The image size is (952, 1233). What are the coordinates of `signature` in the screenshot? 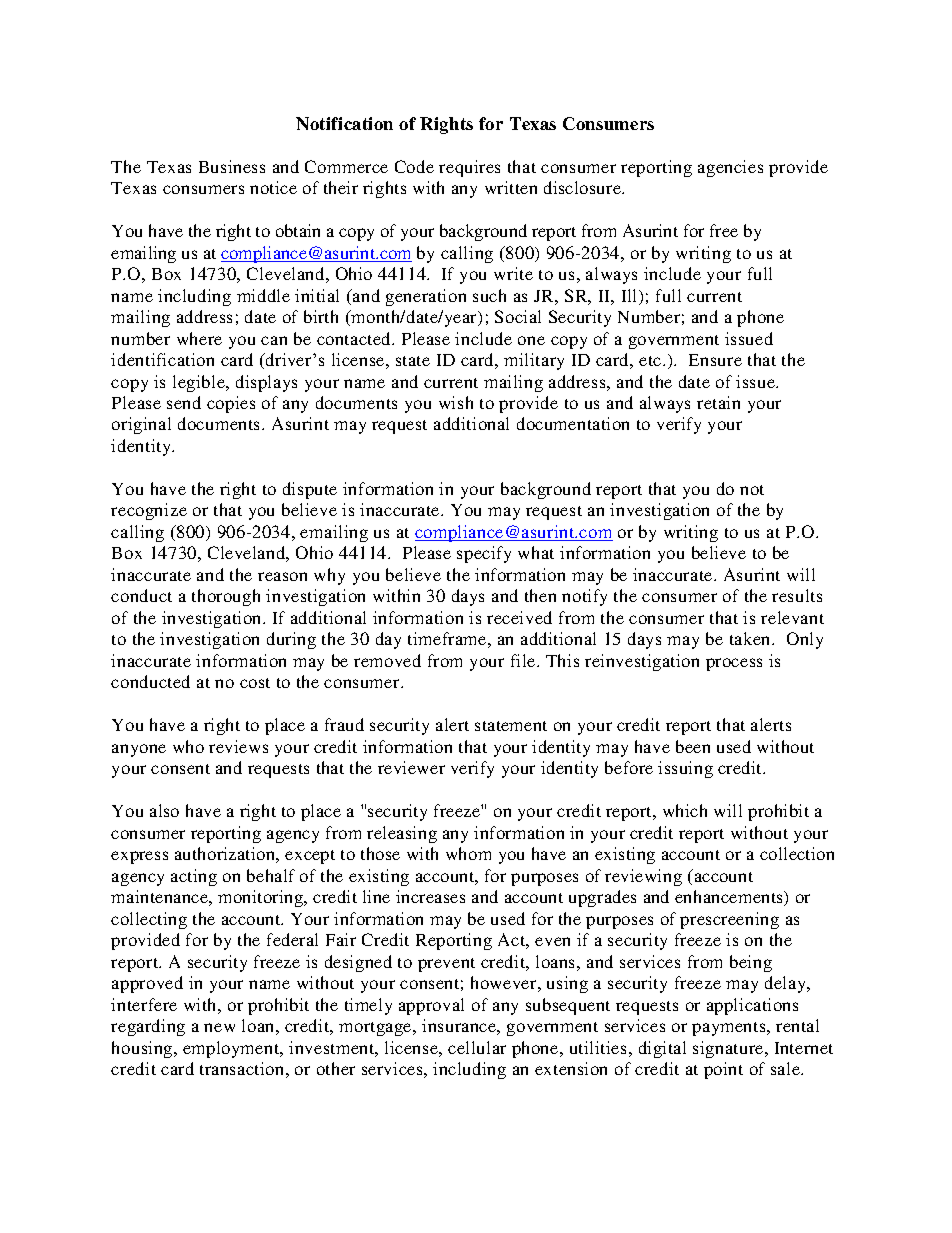 It's located at (729, 1049).
